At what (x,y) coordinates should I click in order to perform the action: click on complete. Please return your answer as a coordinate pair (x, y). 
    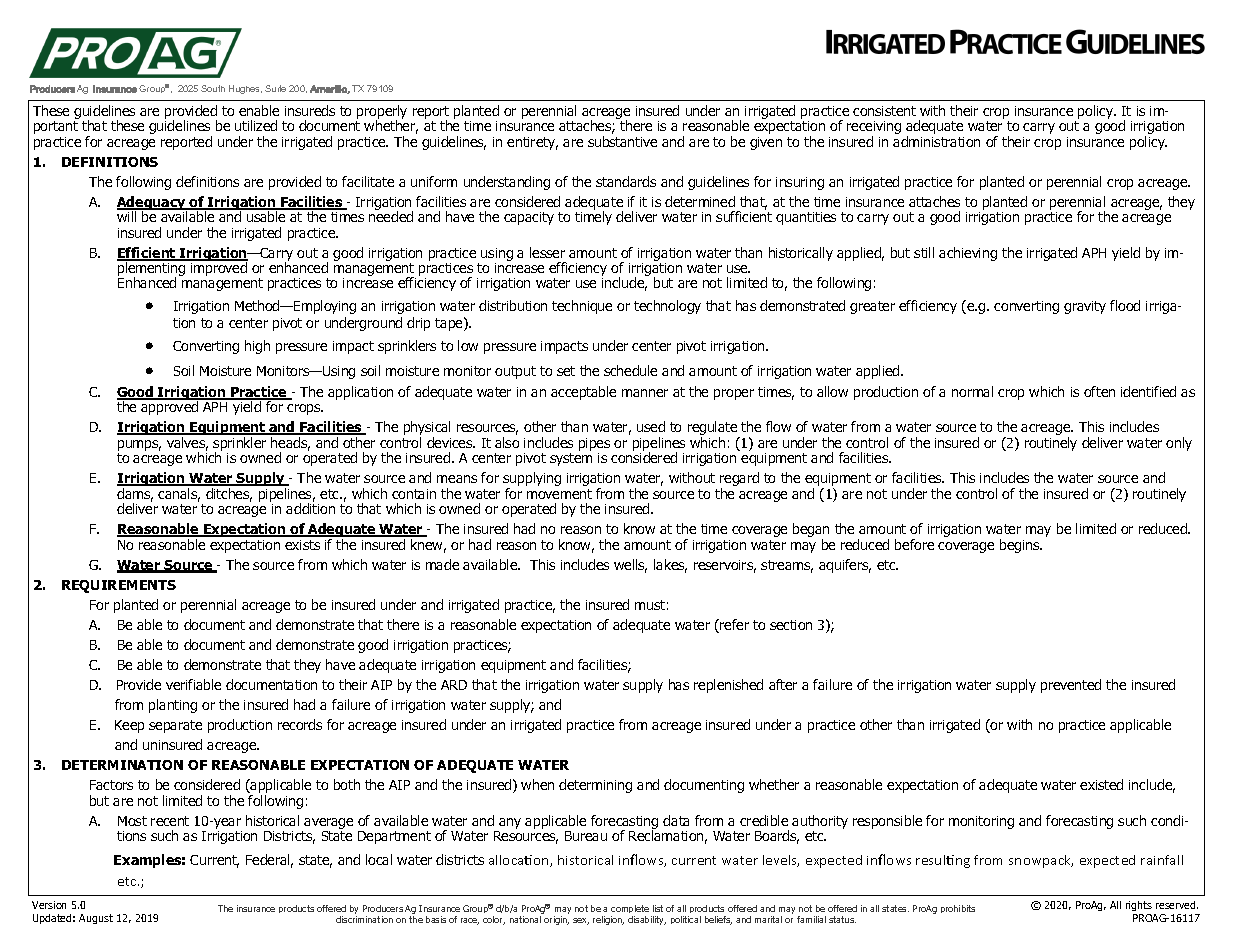
    Looking at the image, I should click on (630, 911).
